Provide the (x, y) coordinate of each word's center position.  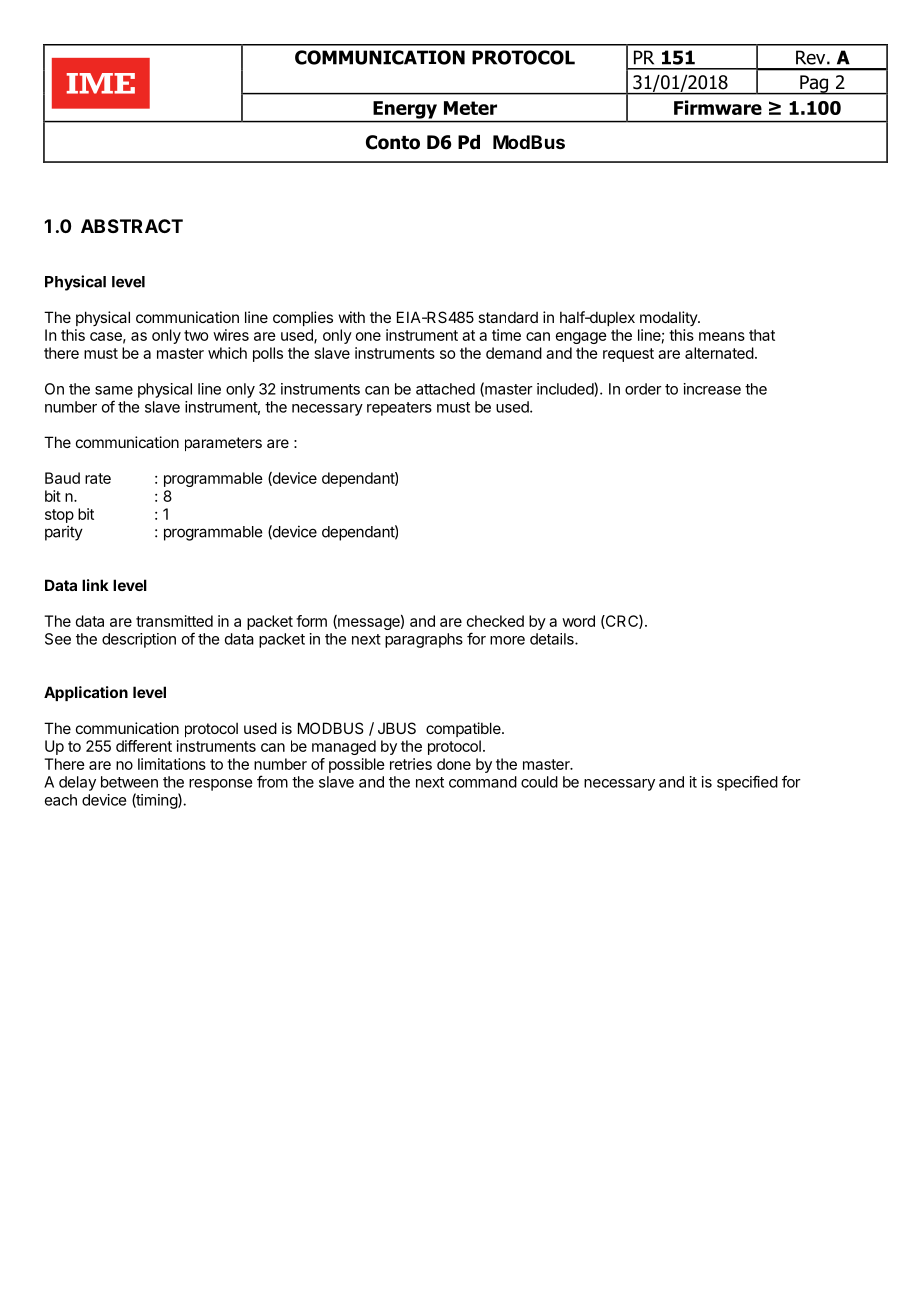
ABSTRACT (132, 226)
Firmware (718, 107)
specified (747, 783)
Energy (405, 110)
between (129, 782)
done (454, 764)
